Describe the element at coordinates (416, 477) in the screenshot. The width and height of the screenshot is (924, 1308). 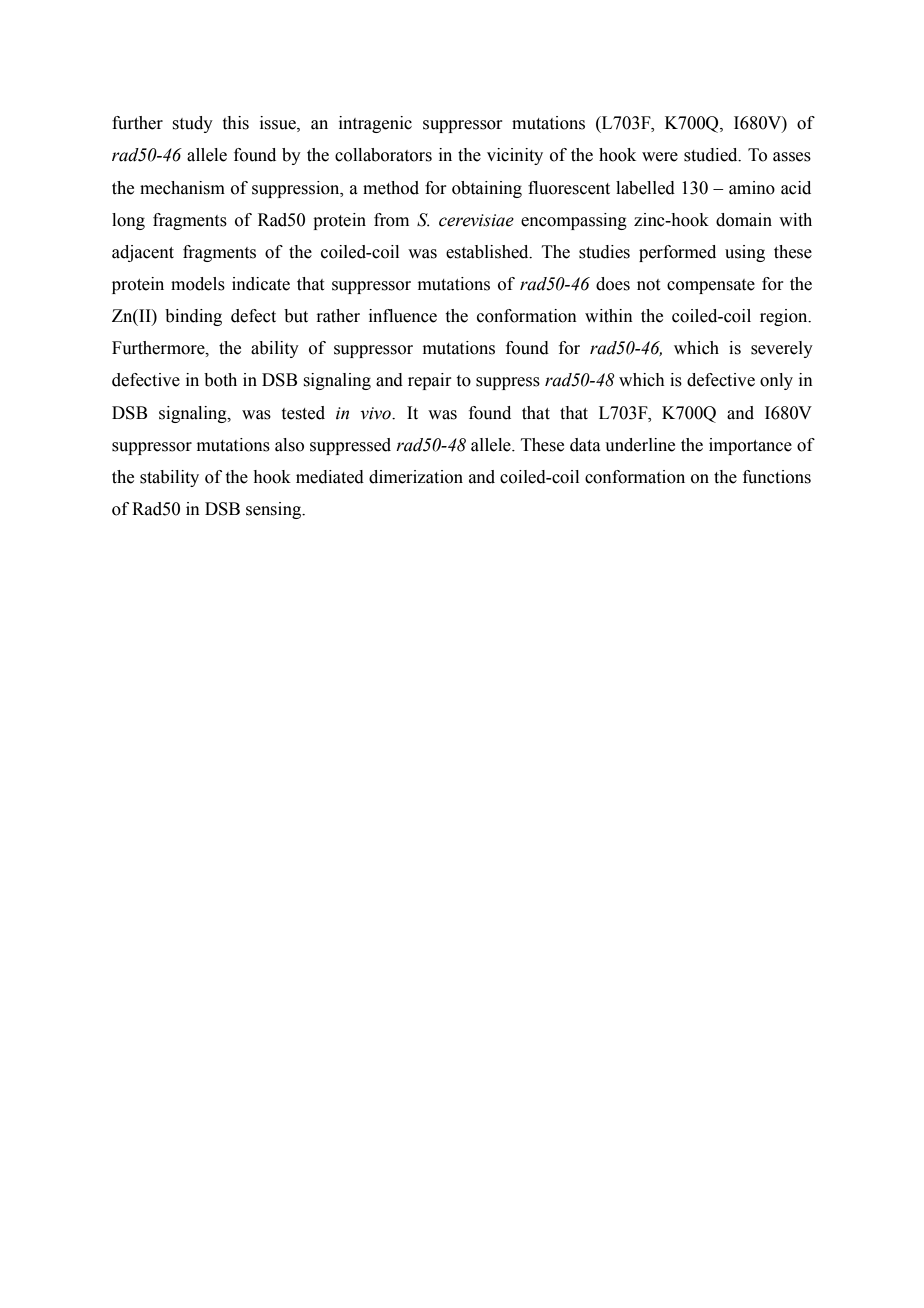
I see `dimerization` at that location.
